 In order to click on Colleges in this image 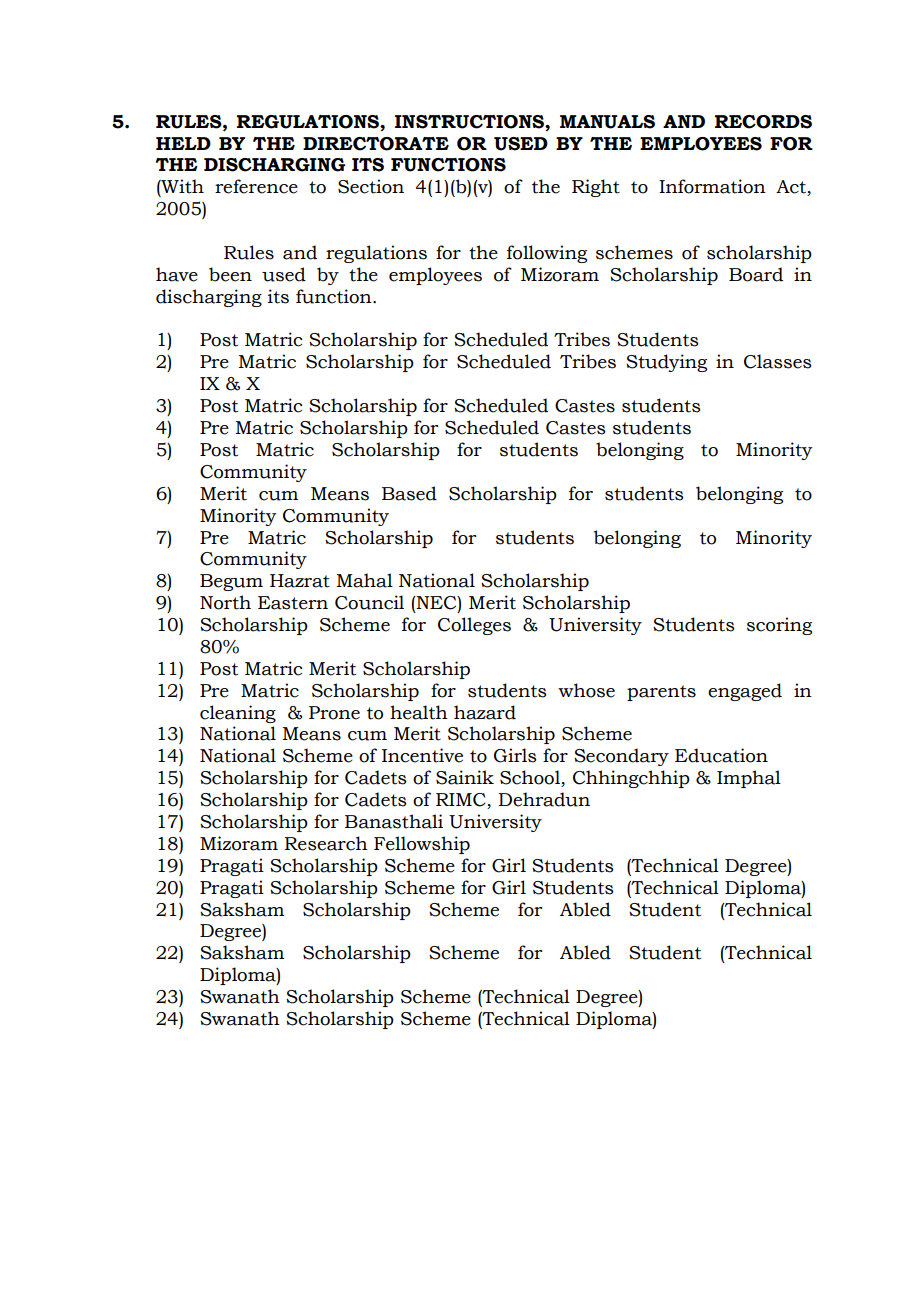, I will do `click(474, 626)`.
